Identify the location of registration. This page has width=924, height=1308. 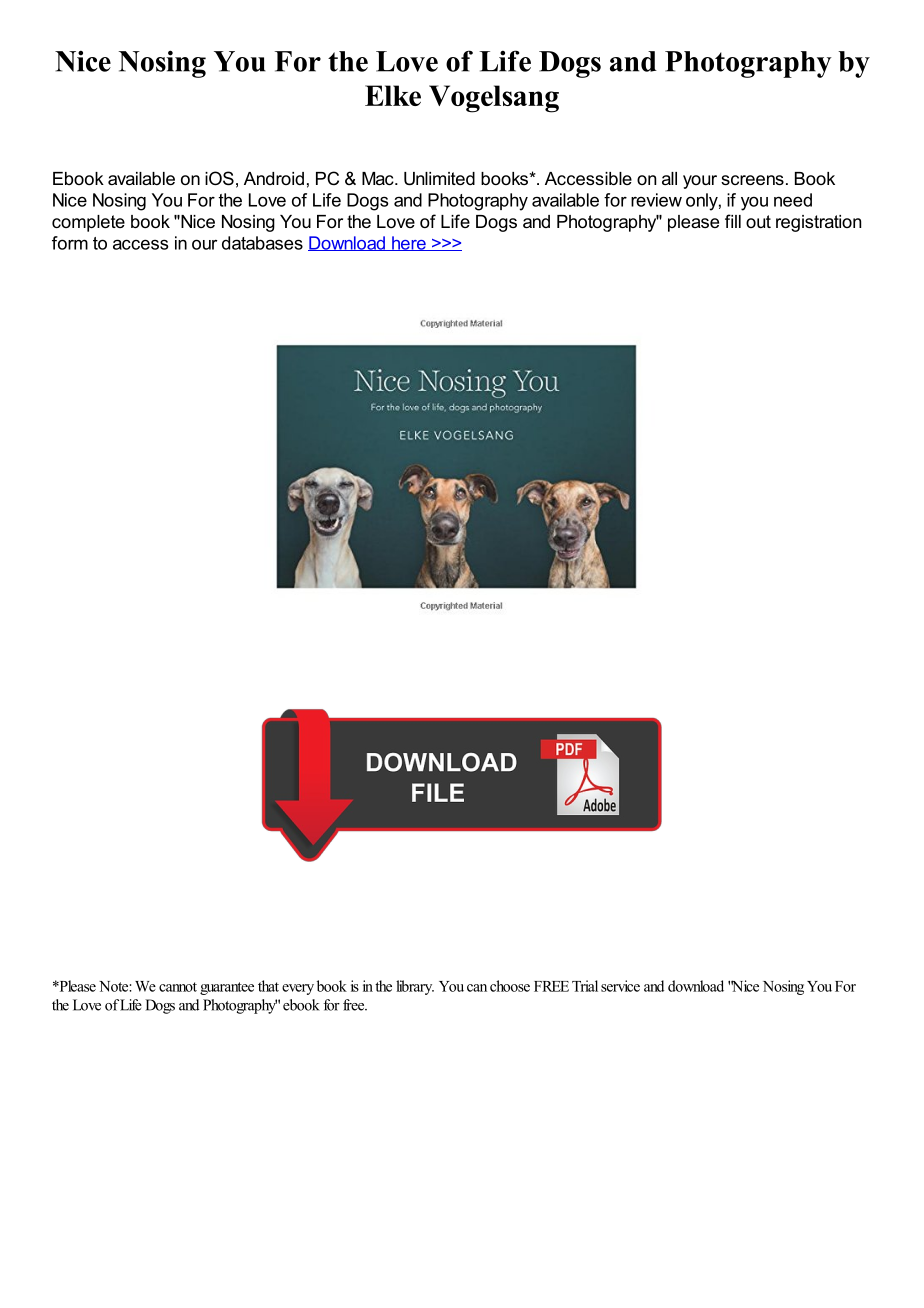
(818, 223).
